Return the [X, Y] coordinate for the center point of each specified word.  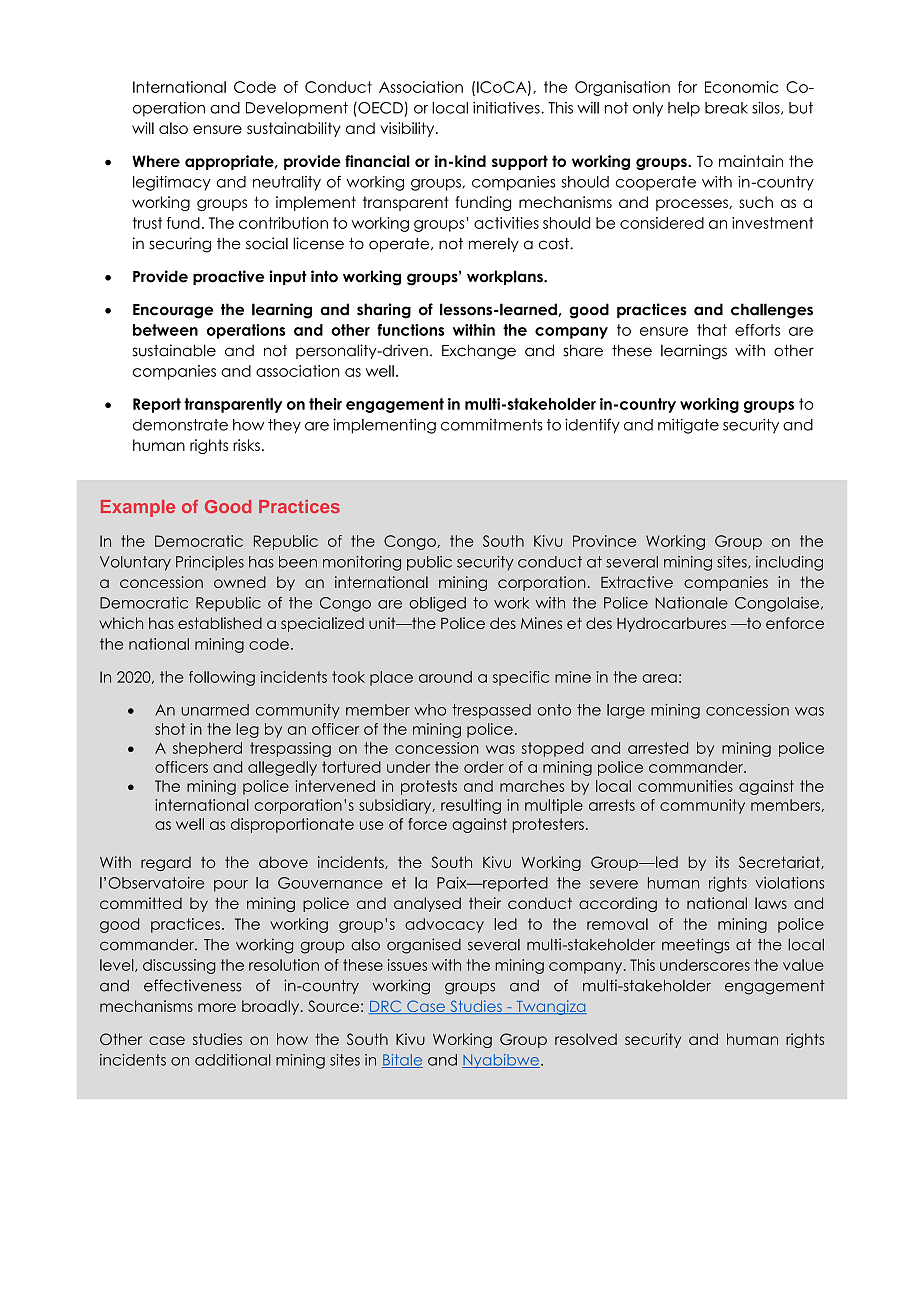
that [712, 330]
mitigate [688, 426]
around [445, 677]
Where [156, 161]
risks [246, 445]
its [722, 862]
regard [166, 863]
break [726, 108]
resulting [471, 806]
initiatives [507, 108]
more [217, 1007]
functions [410, 330]
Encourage [173, 311]
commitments [492, 425]
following [222, 678]
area [659, 678]
